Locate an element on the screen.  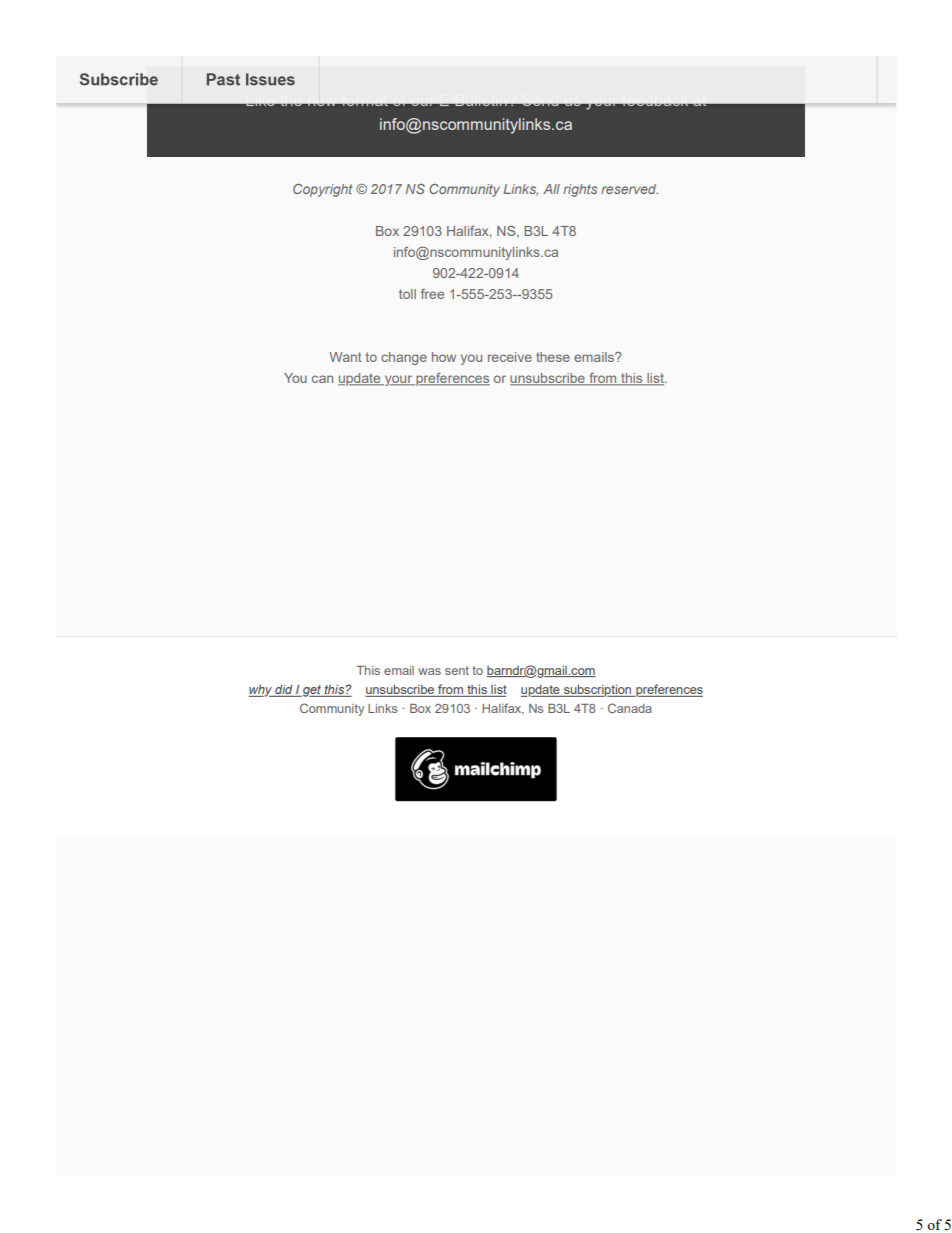
Copyright is located at coordinates (323, 190).
